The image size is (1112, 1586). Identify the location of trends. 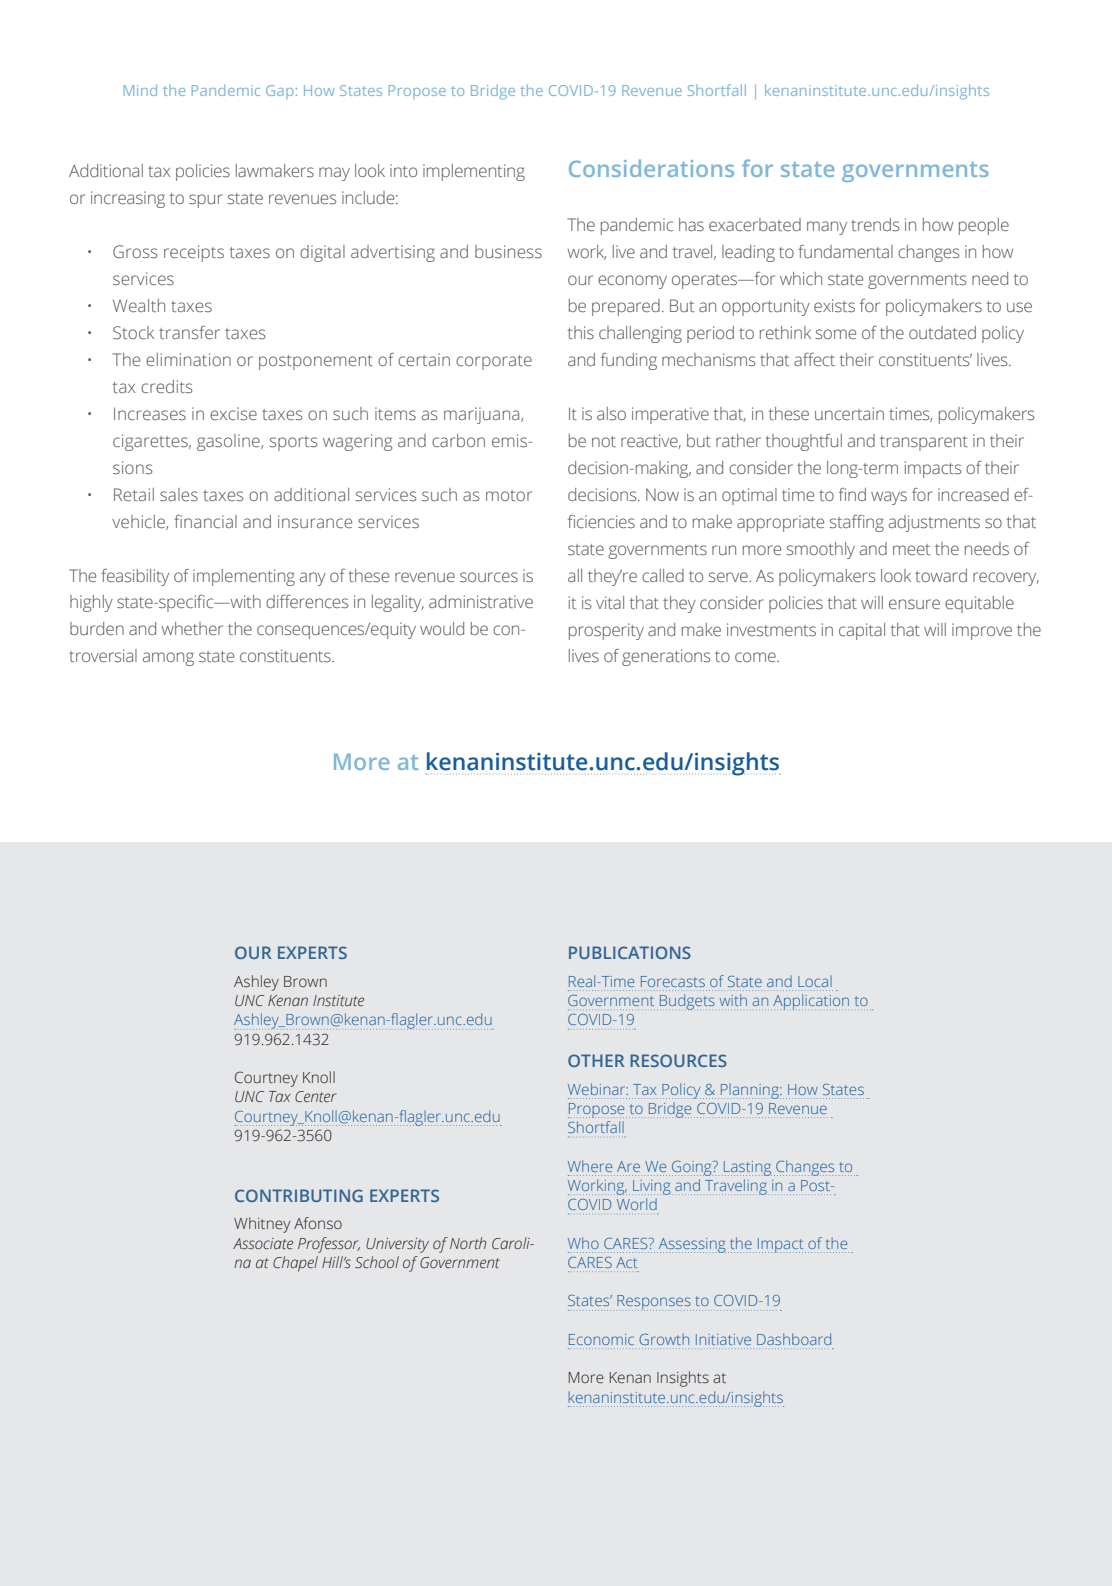
(875, 224).
